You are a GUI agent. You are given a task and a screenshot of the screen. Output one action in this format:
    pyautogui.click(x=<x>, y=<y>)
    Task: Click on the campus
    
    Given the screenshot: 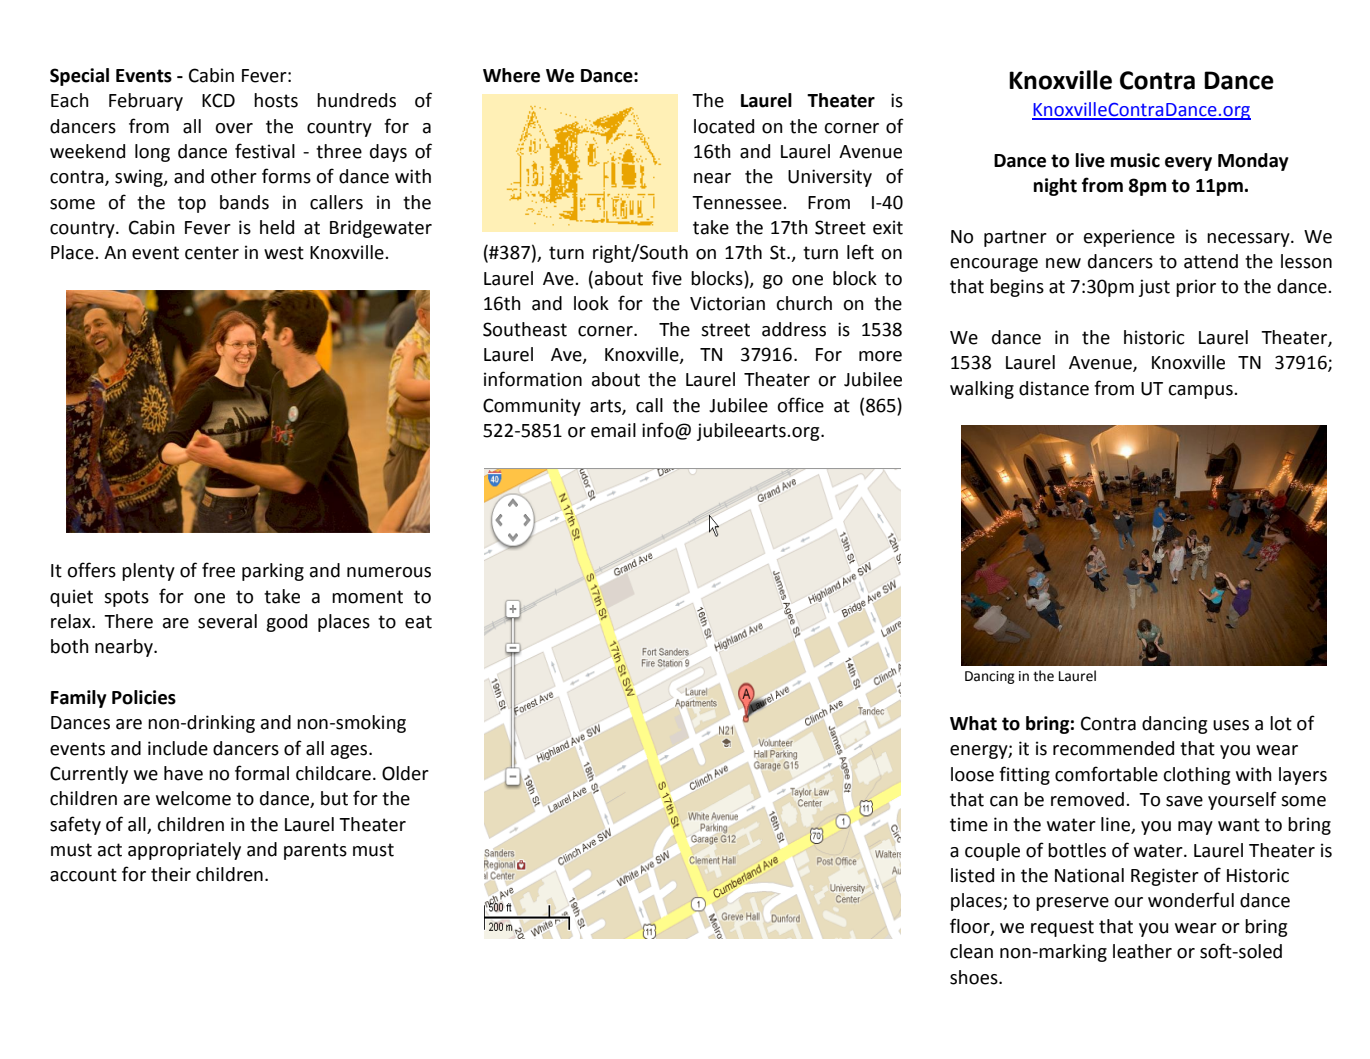 What is the action you would take?
    pyautogui.click(x=1201, y=392)
